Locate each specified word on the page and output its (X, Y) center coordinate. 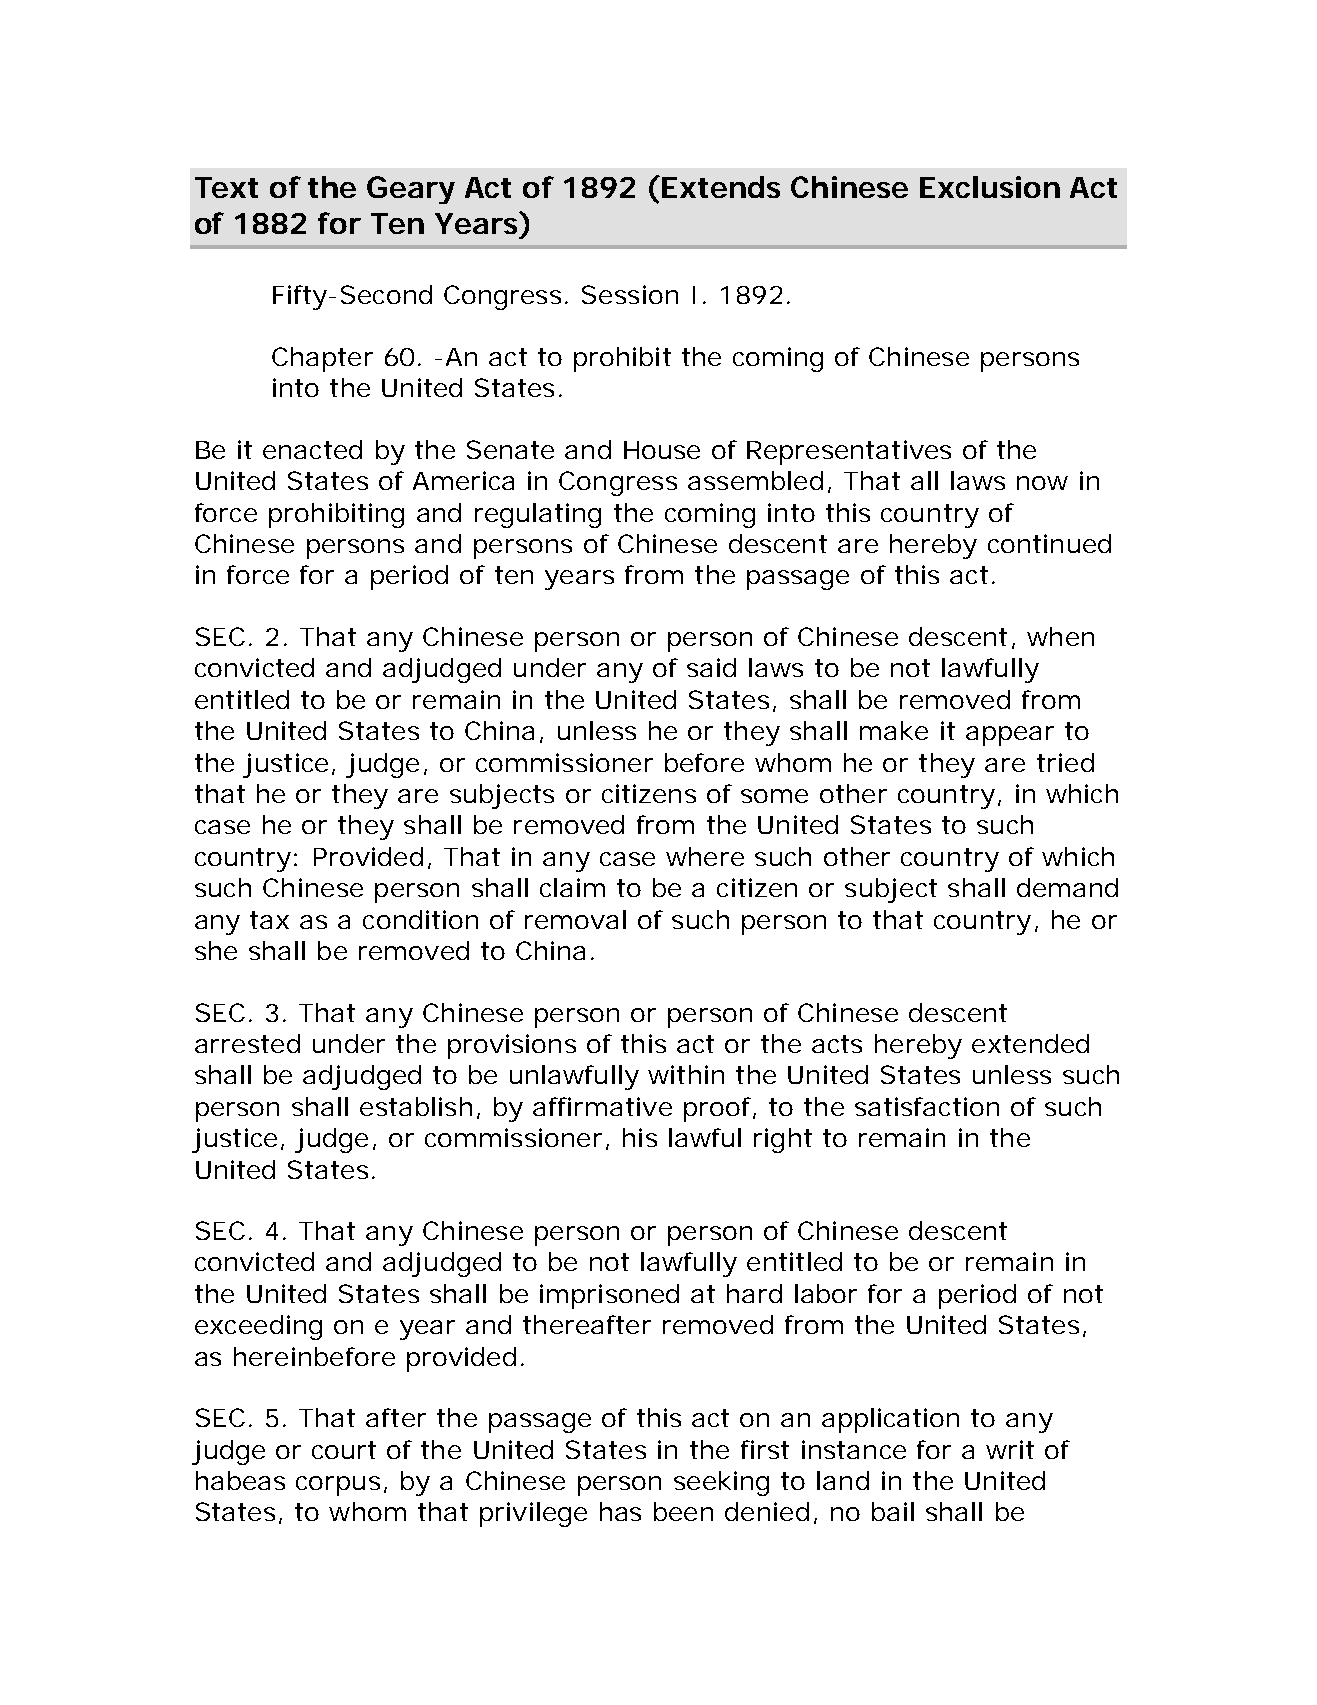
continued (1049, 543)
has (620, 1511)
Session (630, 294)
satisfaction (927, 1106)
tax (269, 920)
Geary (411, 190)
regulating (538, 515)
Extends (721, 187)
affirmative (602, 1106)
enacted (312, 449)
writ (1010, 1449)
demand (1067, 887)
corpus (338, 1486)
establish (416, 1106)
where (705, 856)
